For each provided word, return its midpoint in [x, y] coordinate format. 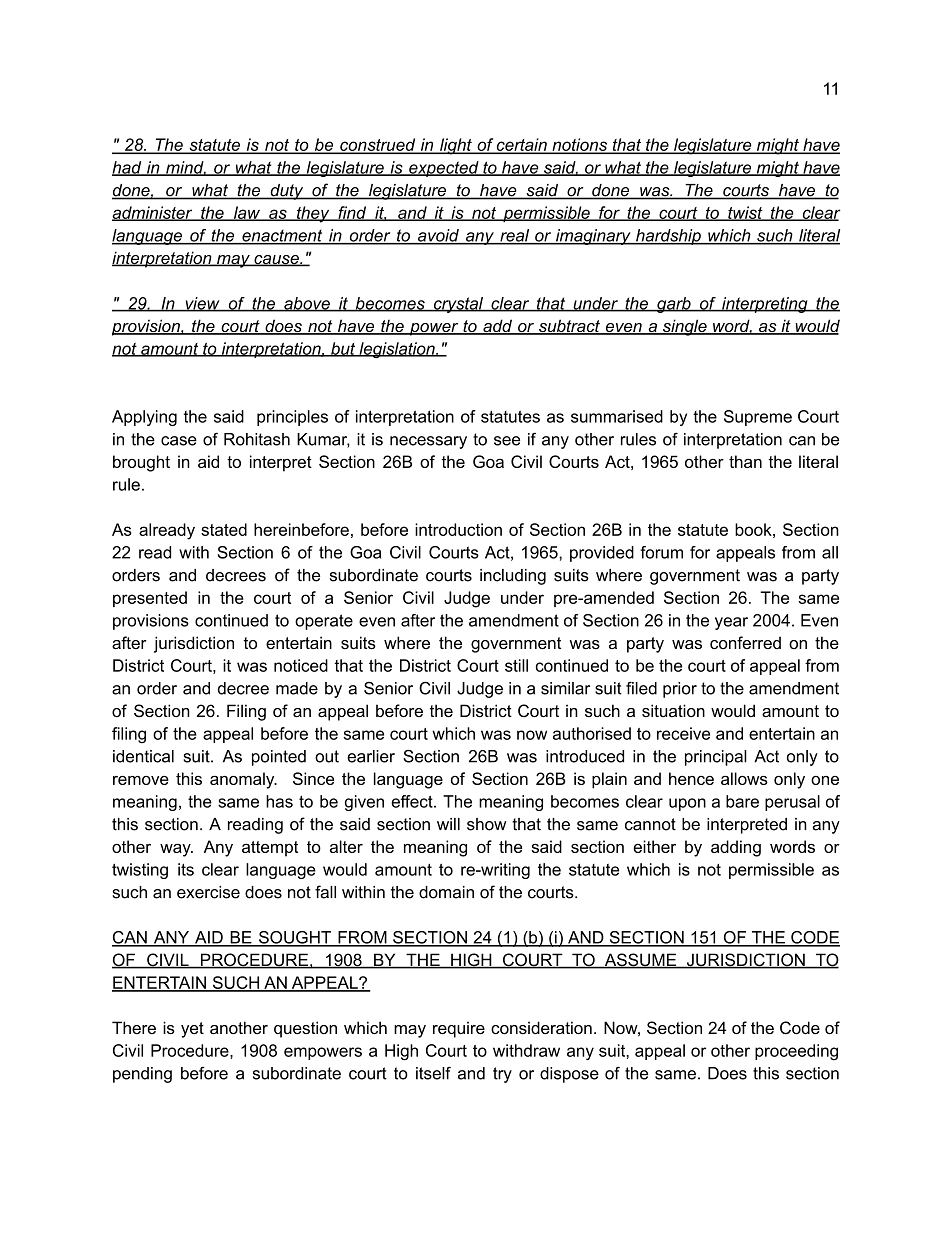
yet [192, 1030]
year [731, 623]
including [513, 577]
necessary [428, 442]
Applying [144, 418]
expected [444, 169]
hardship [668, 237]
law [247, 213]
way [176, 850]
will [448, 824]
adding [736, 848]
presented [150, 599]
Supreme [758, 418]
